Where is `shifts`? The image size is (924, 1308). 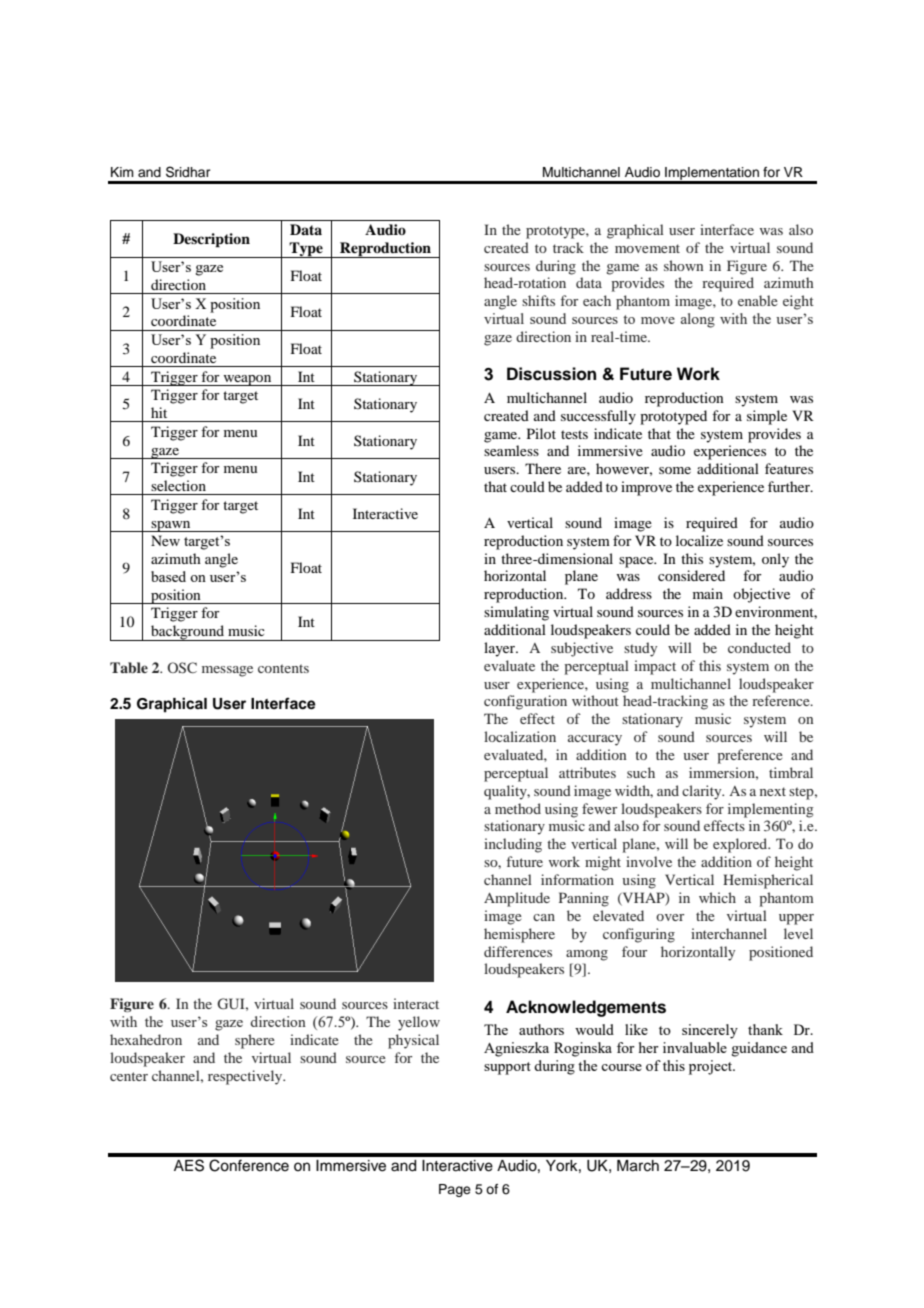
shifts is located at coordinates (538, 300).
